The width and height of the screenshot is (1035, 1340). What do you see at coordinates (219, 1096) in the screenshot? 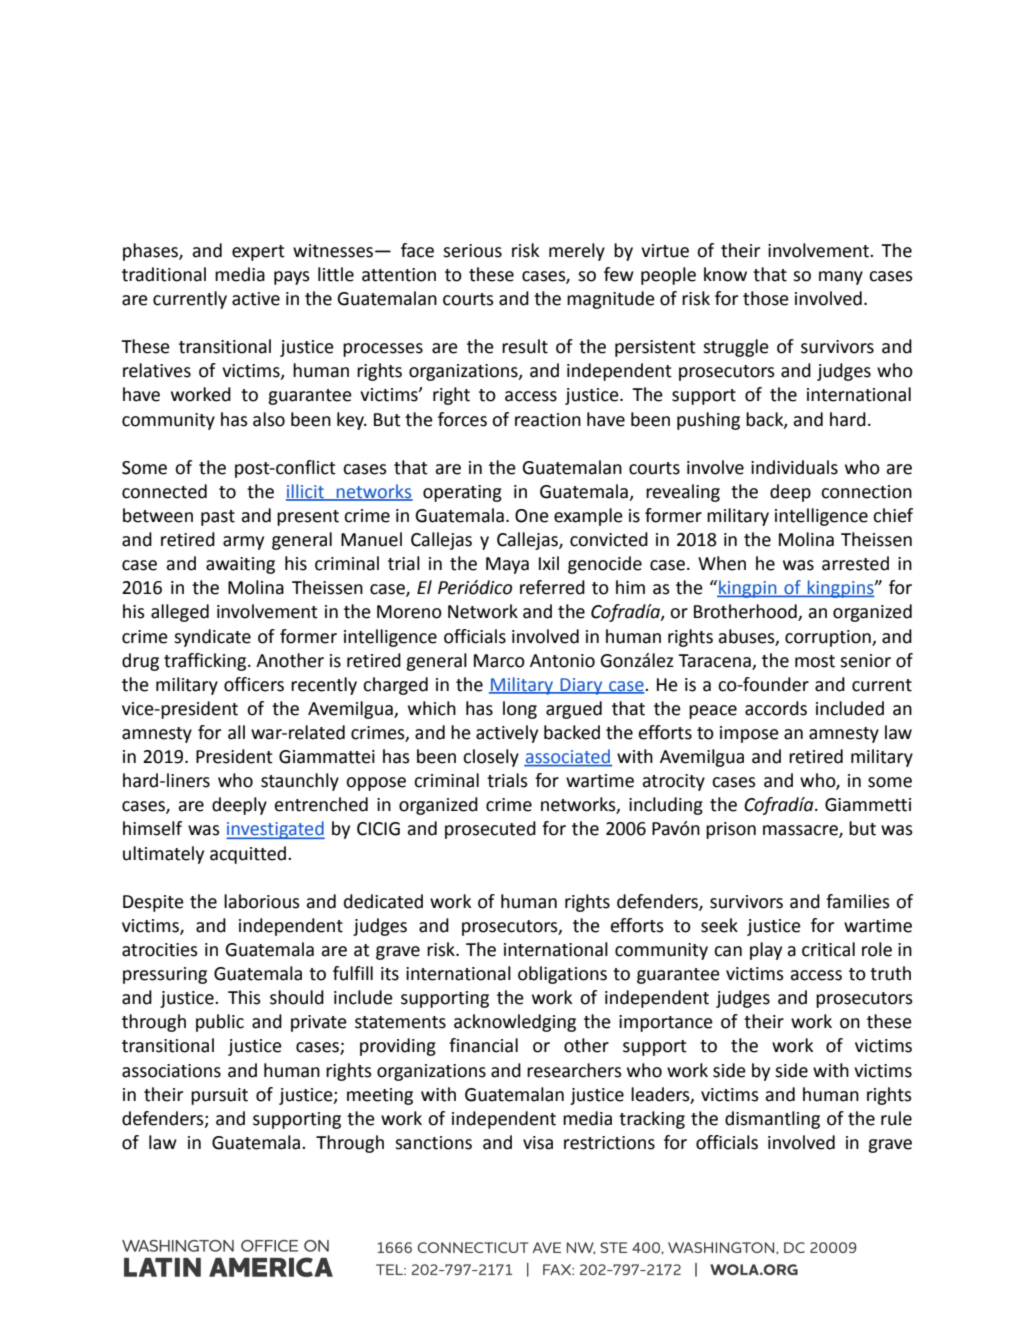
I see `pursuit` at bounding box center [219, 1096].
